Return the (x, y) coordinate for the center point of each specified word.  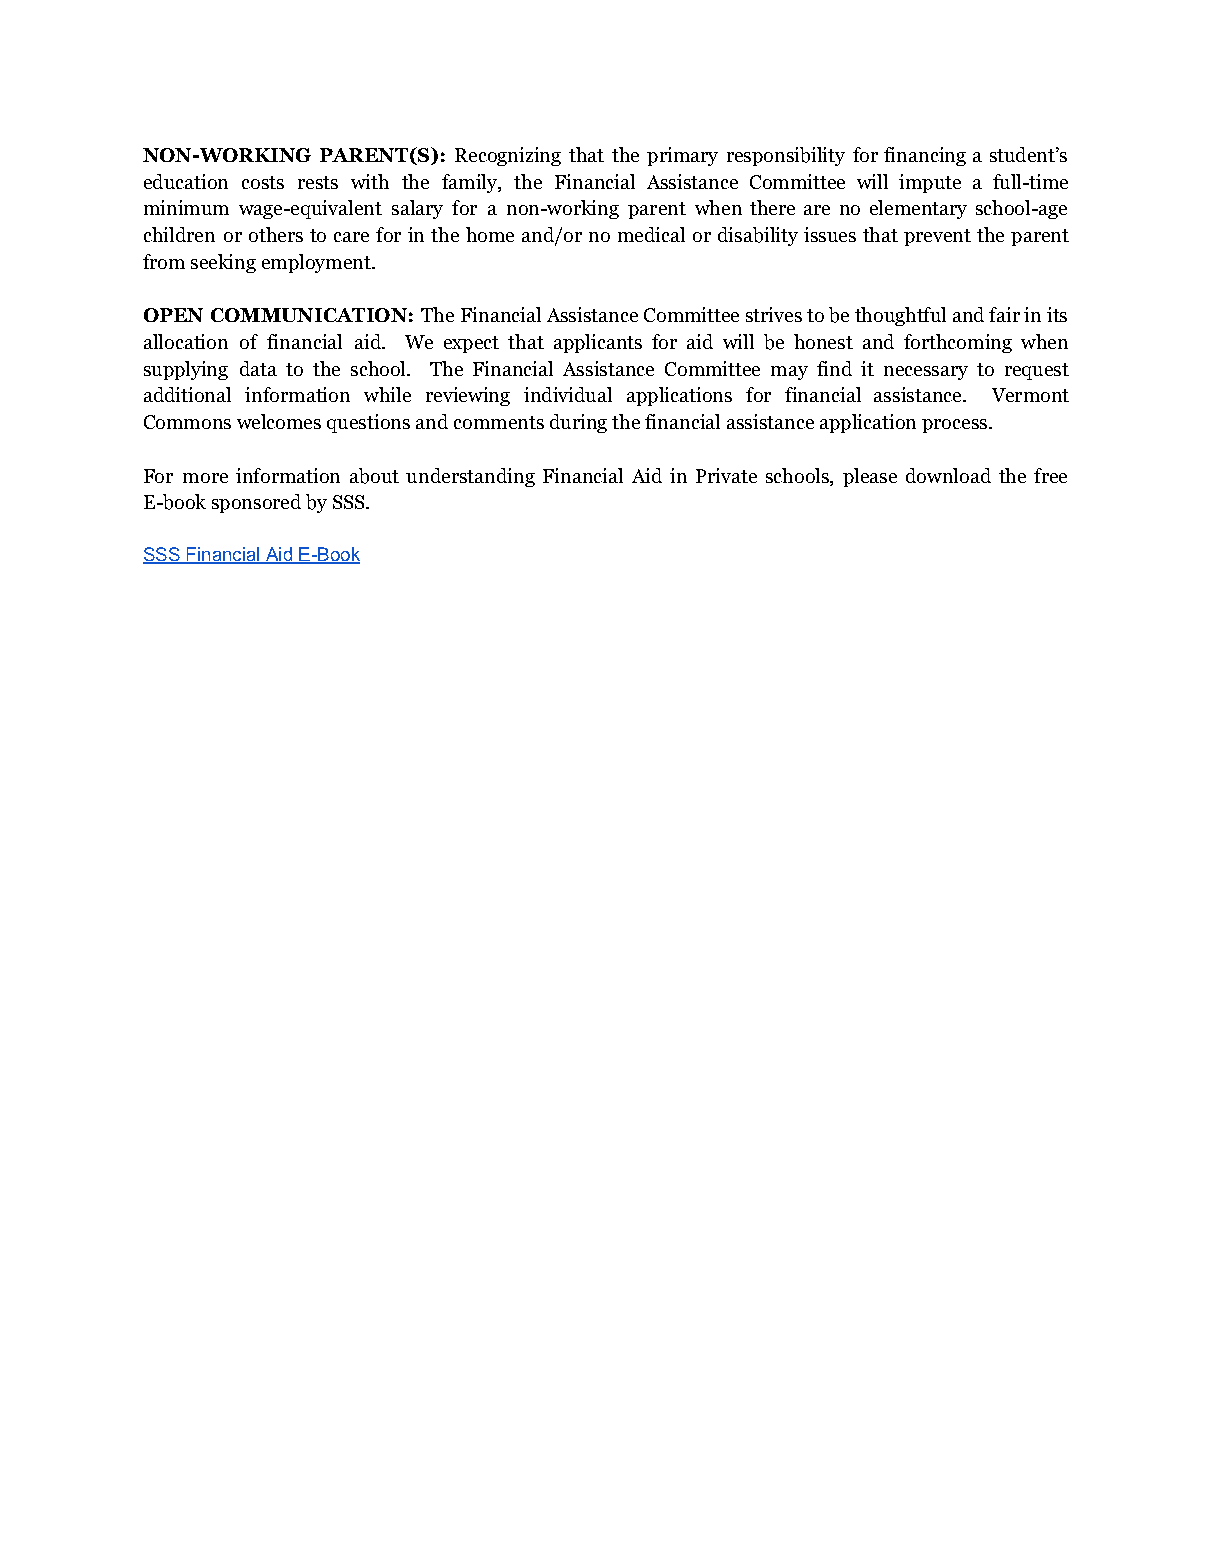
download (948, 475)
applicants (598, 343)
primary (682, 156)
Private (726, 475)
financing (925, 156)
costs (263, 182)
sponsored (256, 503)
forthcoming (958, 343)
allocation (186, 341)
